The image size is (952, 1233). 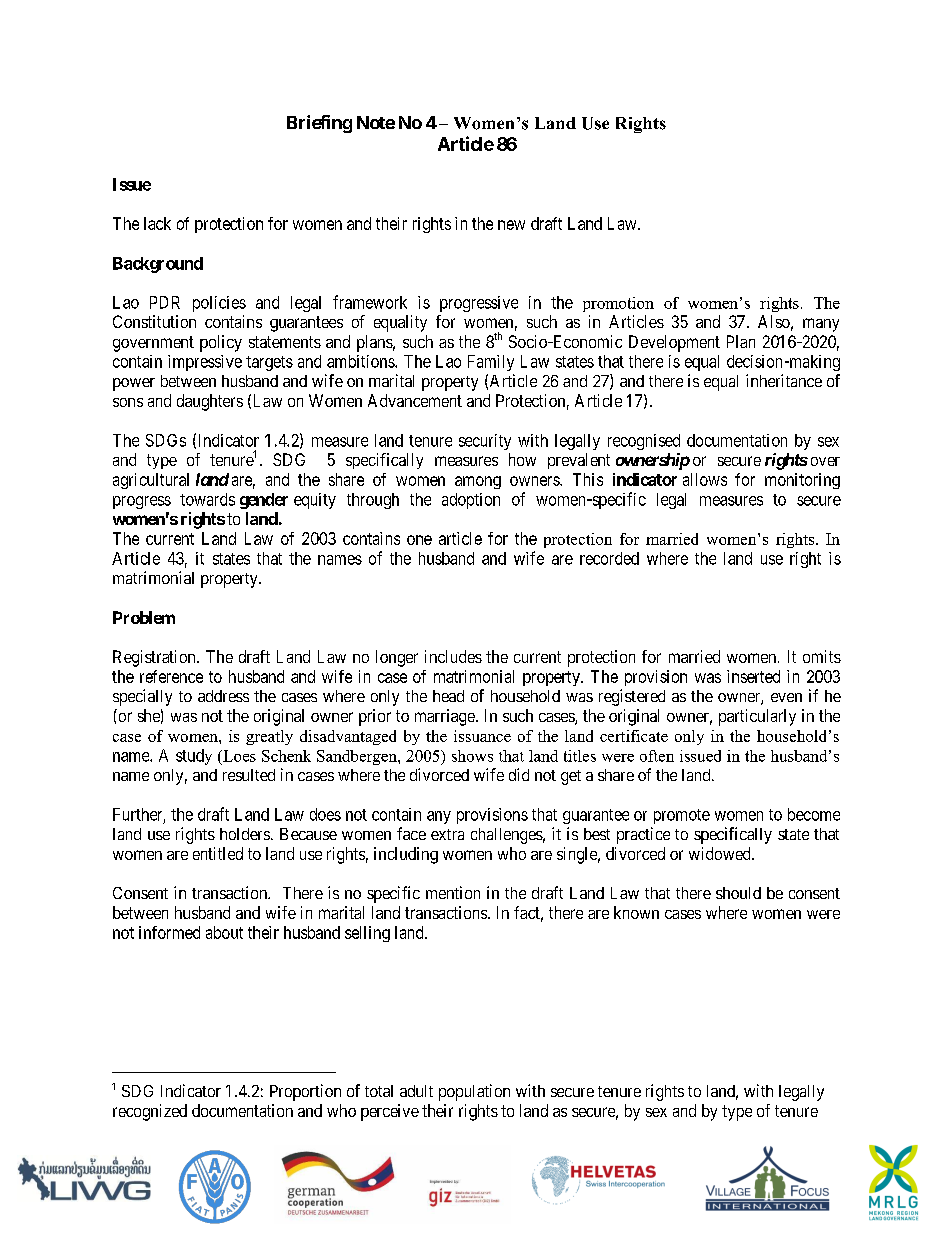 What do you see at coordinates (674, 343) in the screenshot?
I see `Development` at bounding box center [674, 343].
